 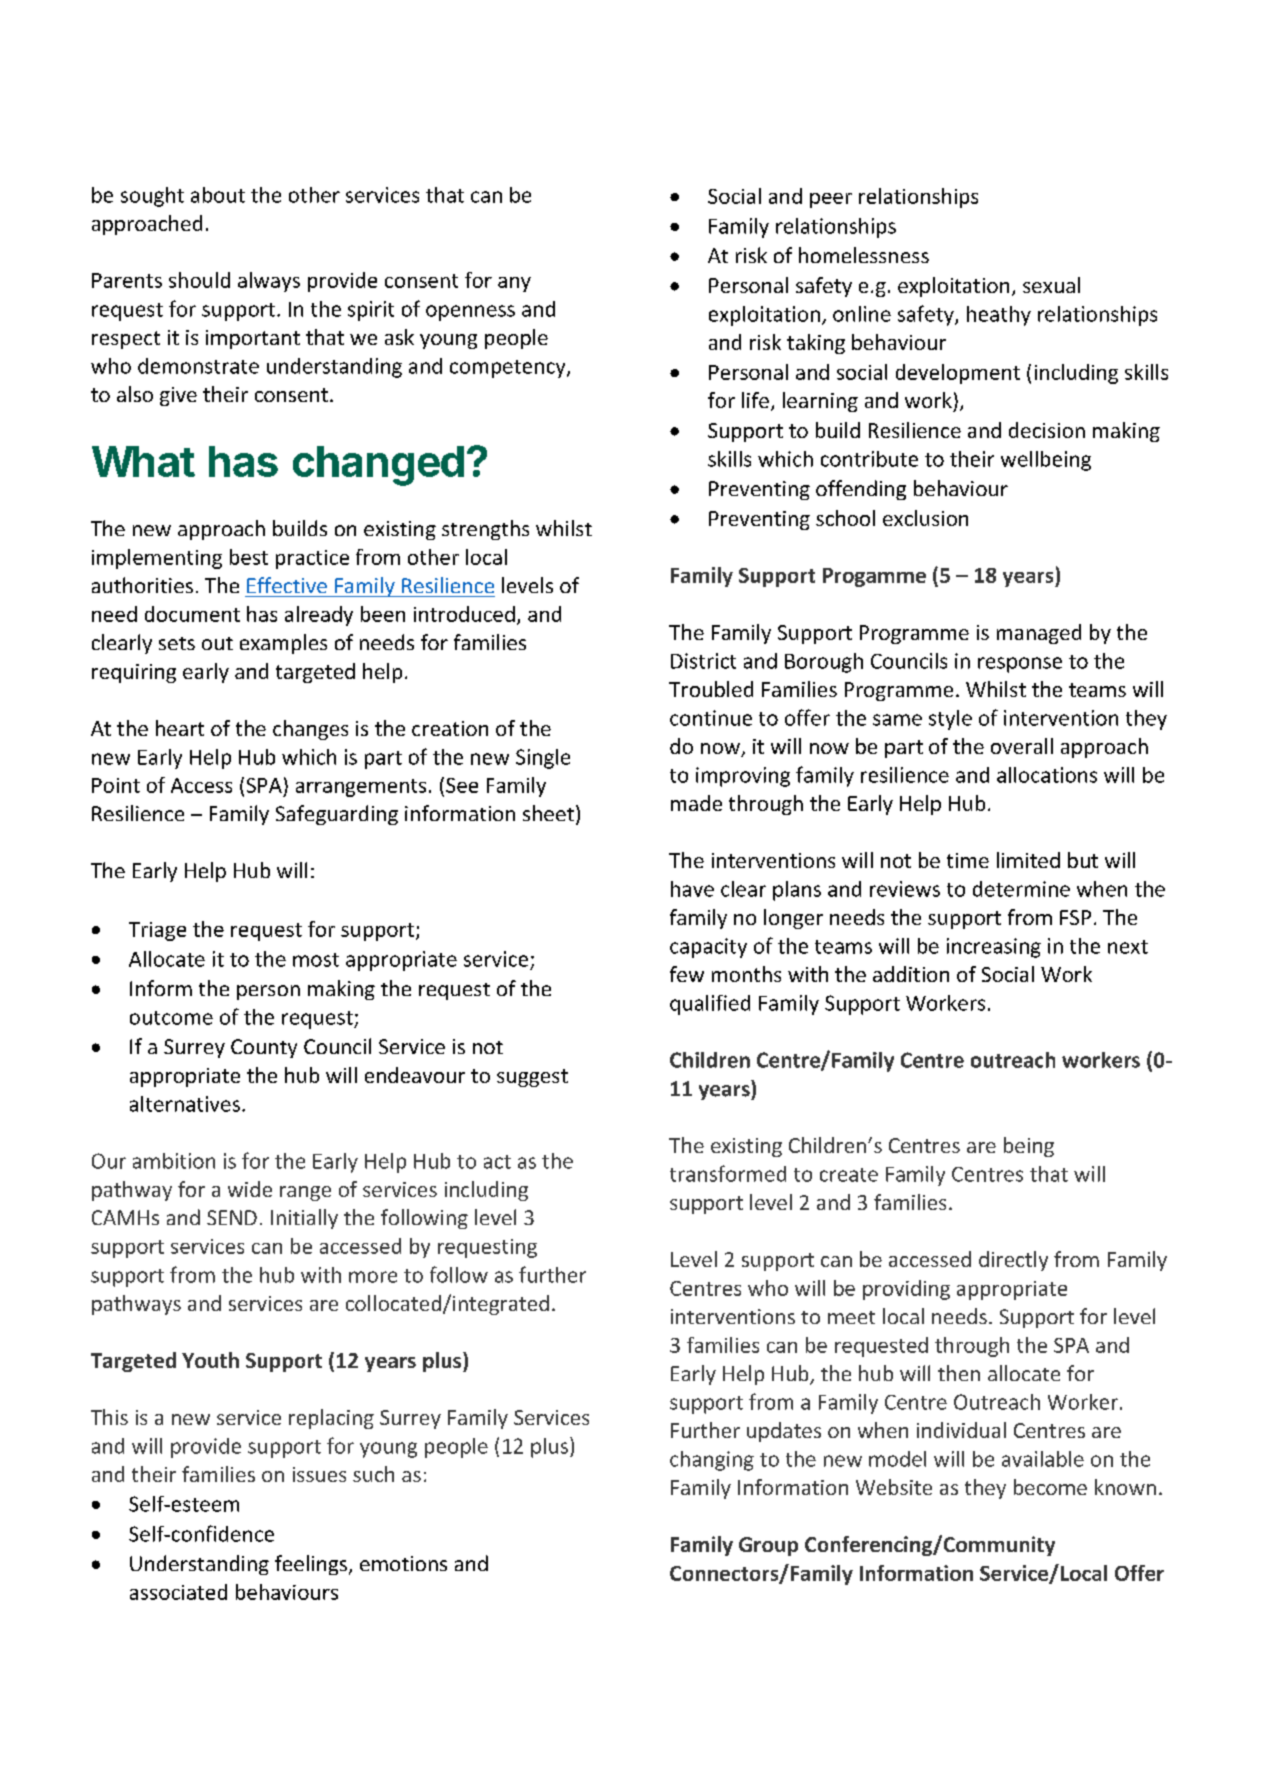 What do you see at coordinates (249, 557) in the document?
I see `best` at bounding box center [249, 557].
